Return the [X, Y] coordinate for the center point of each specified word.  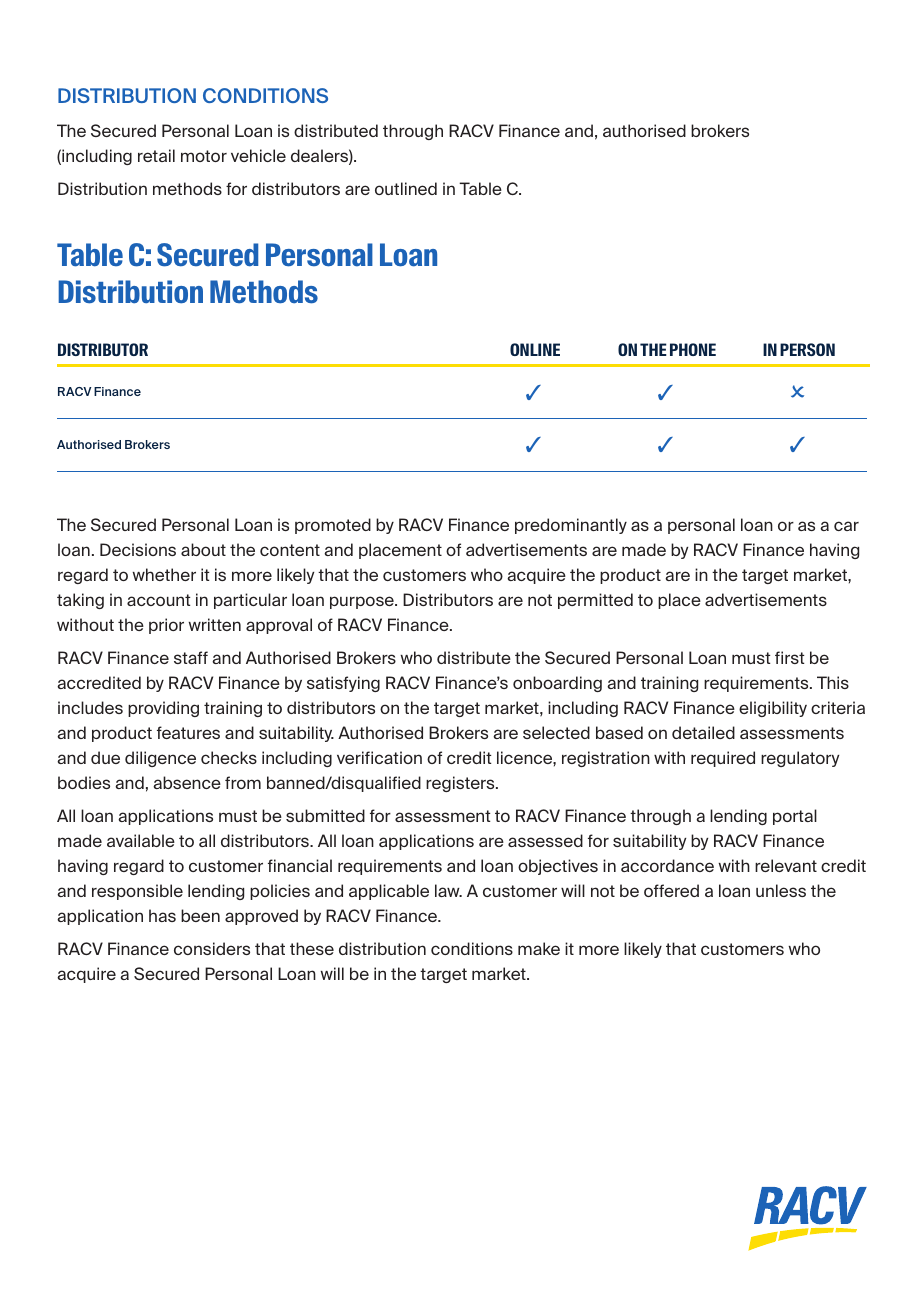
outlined [406, 188]
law [448, 890]
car [846, 526]
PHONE [693, 349]
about [203, 549]
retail [156, 155]
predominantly [571, 526]
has [162, 915]
